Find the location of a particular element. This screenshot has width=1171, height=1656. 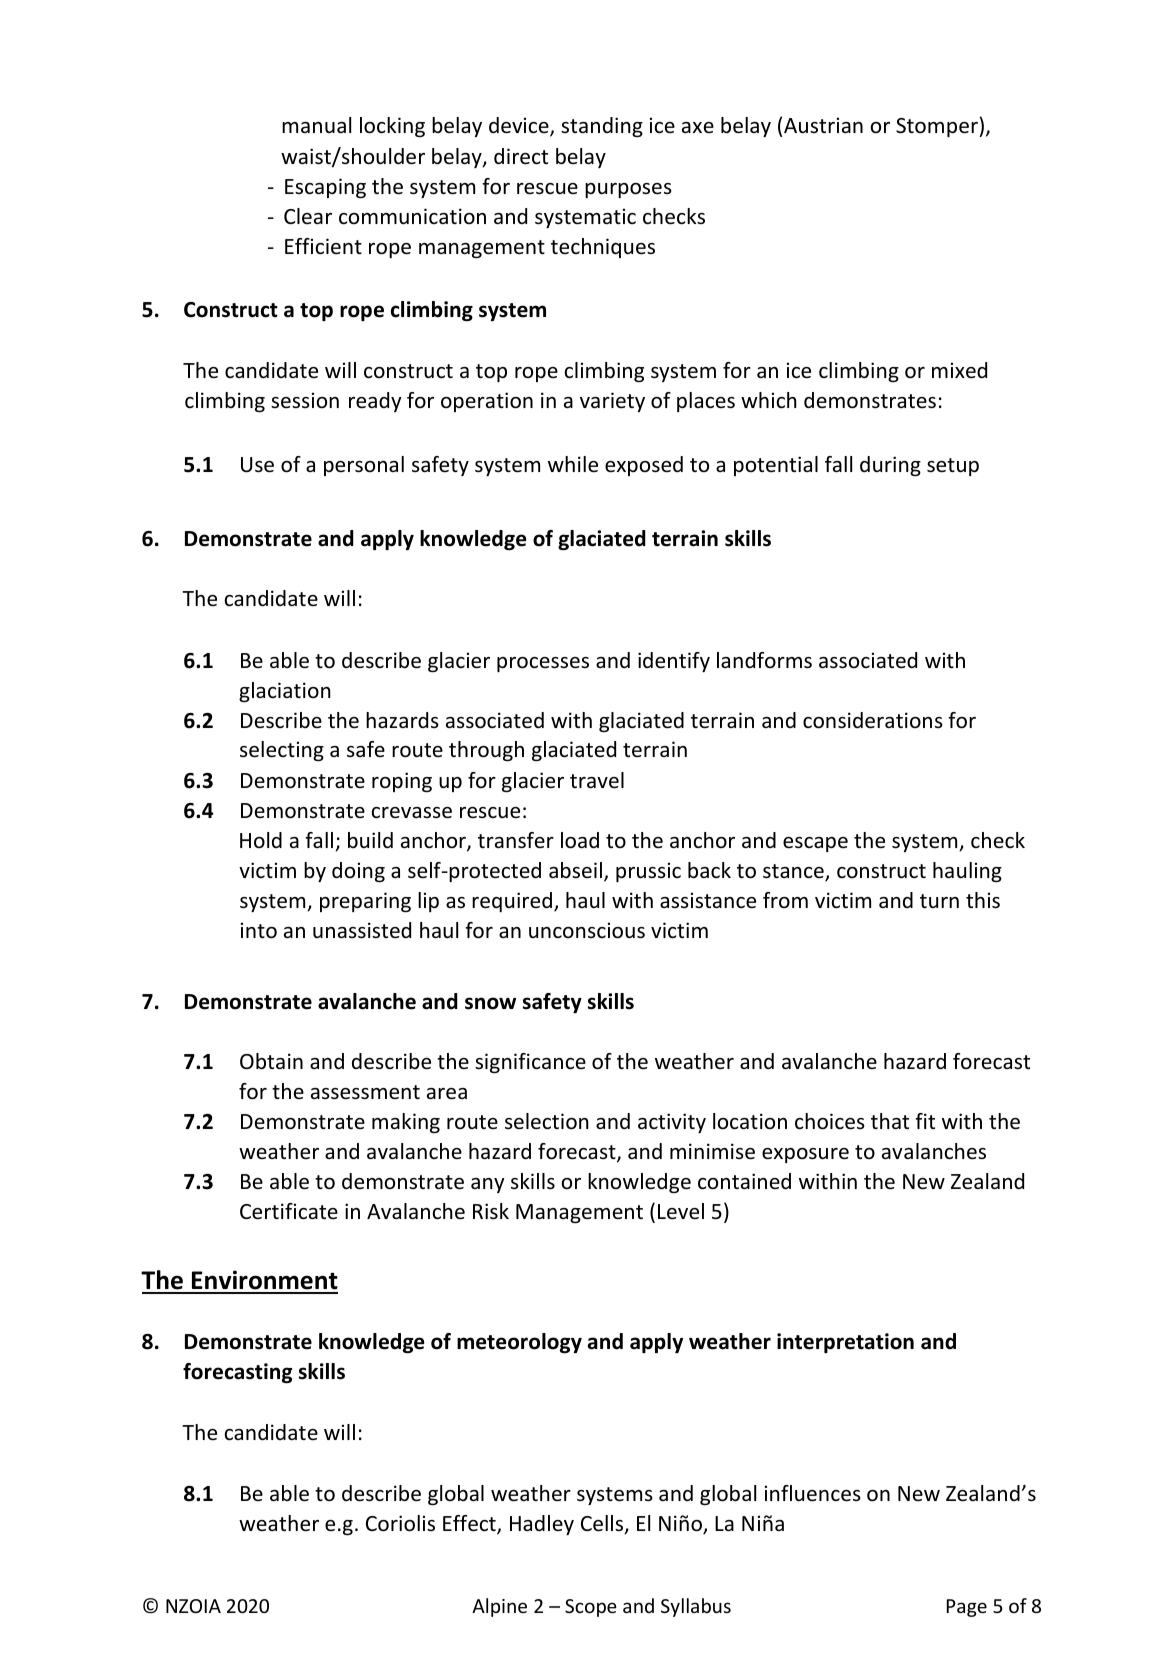

Escaping is located at coordinates (325, 188).
